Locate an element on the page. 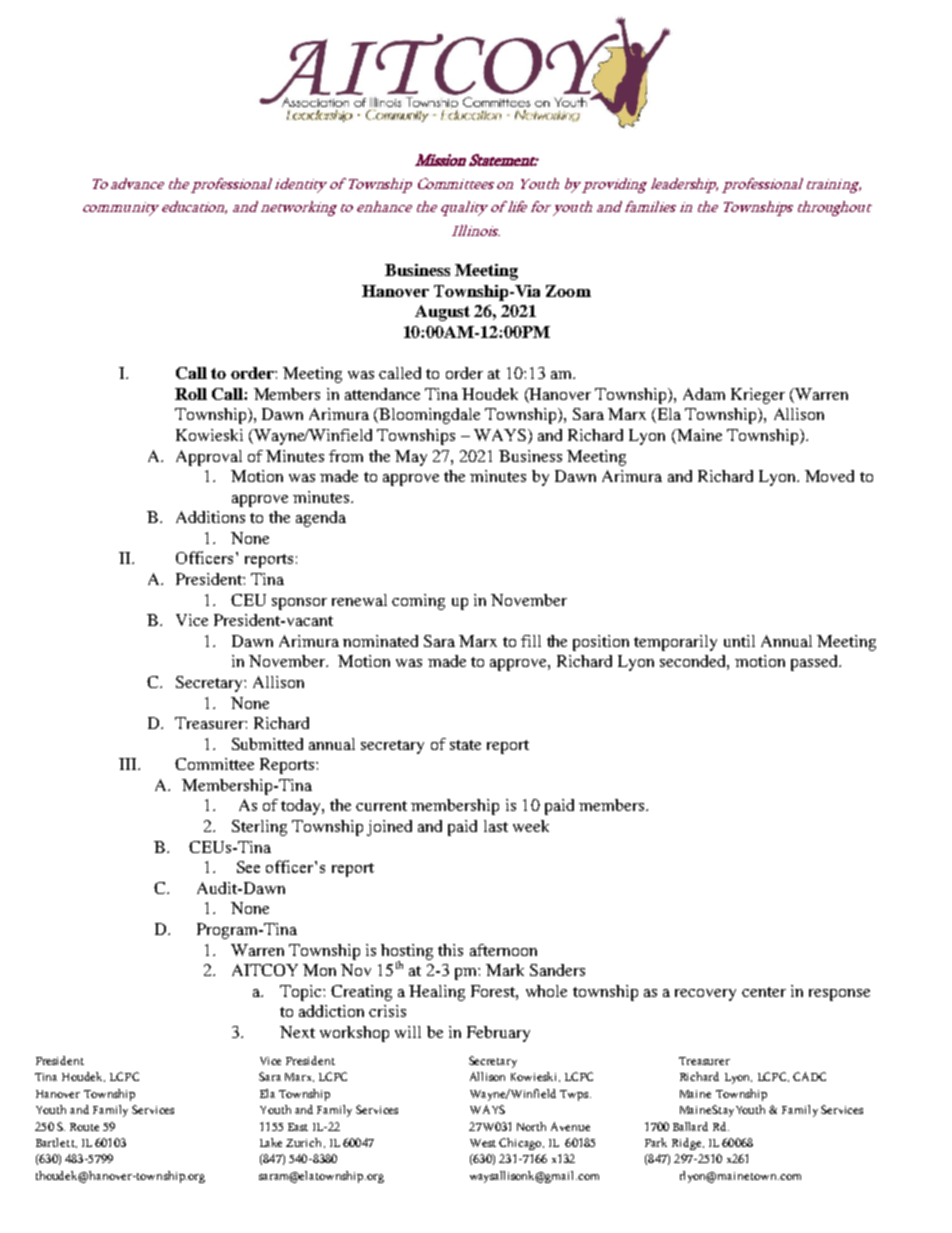  See is located at coordinates (248, 867).
